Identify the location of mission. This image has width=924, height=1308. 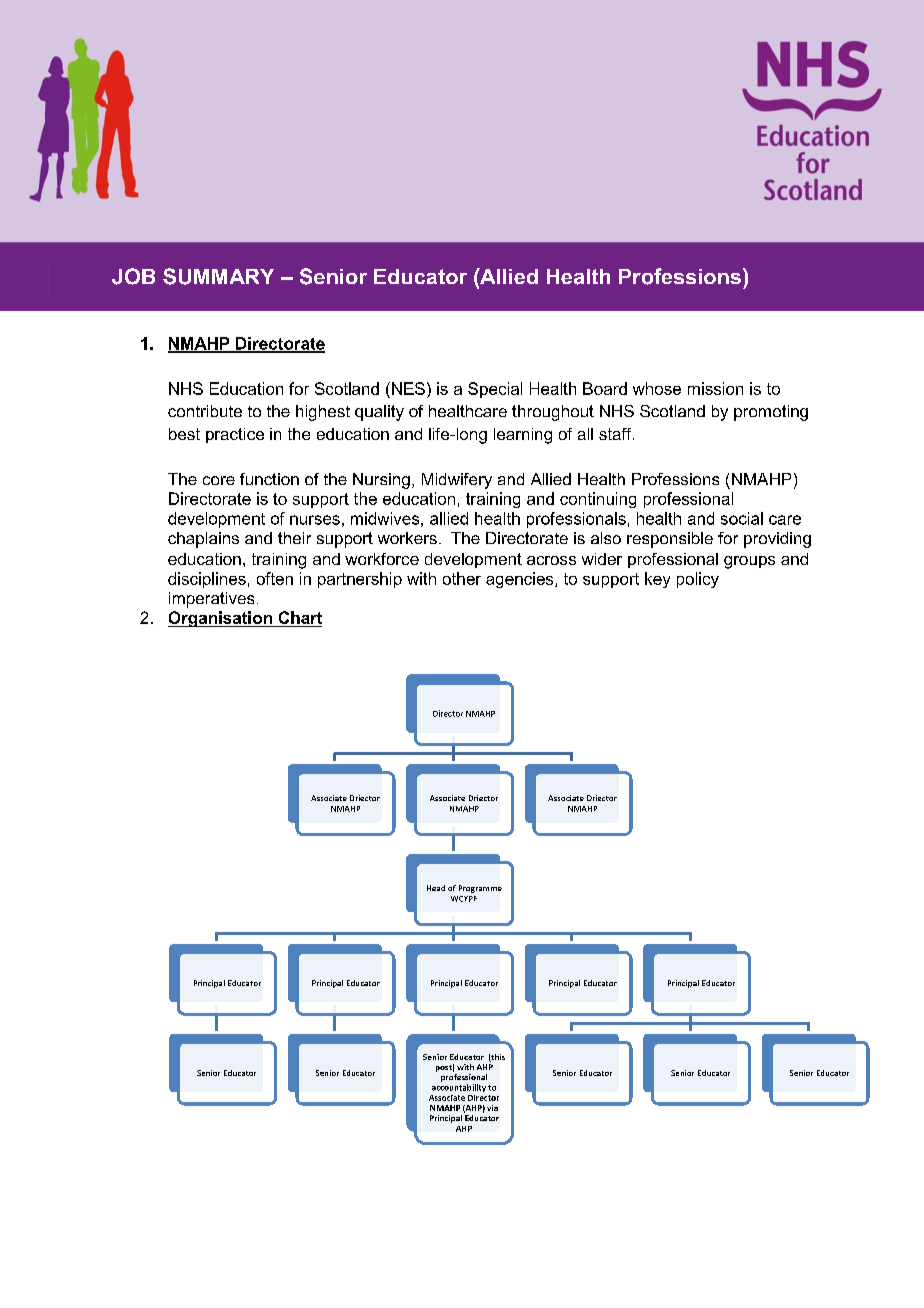
(715, 388).
